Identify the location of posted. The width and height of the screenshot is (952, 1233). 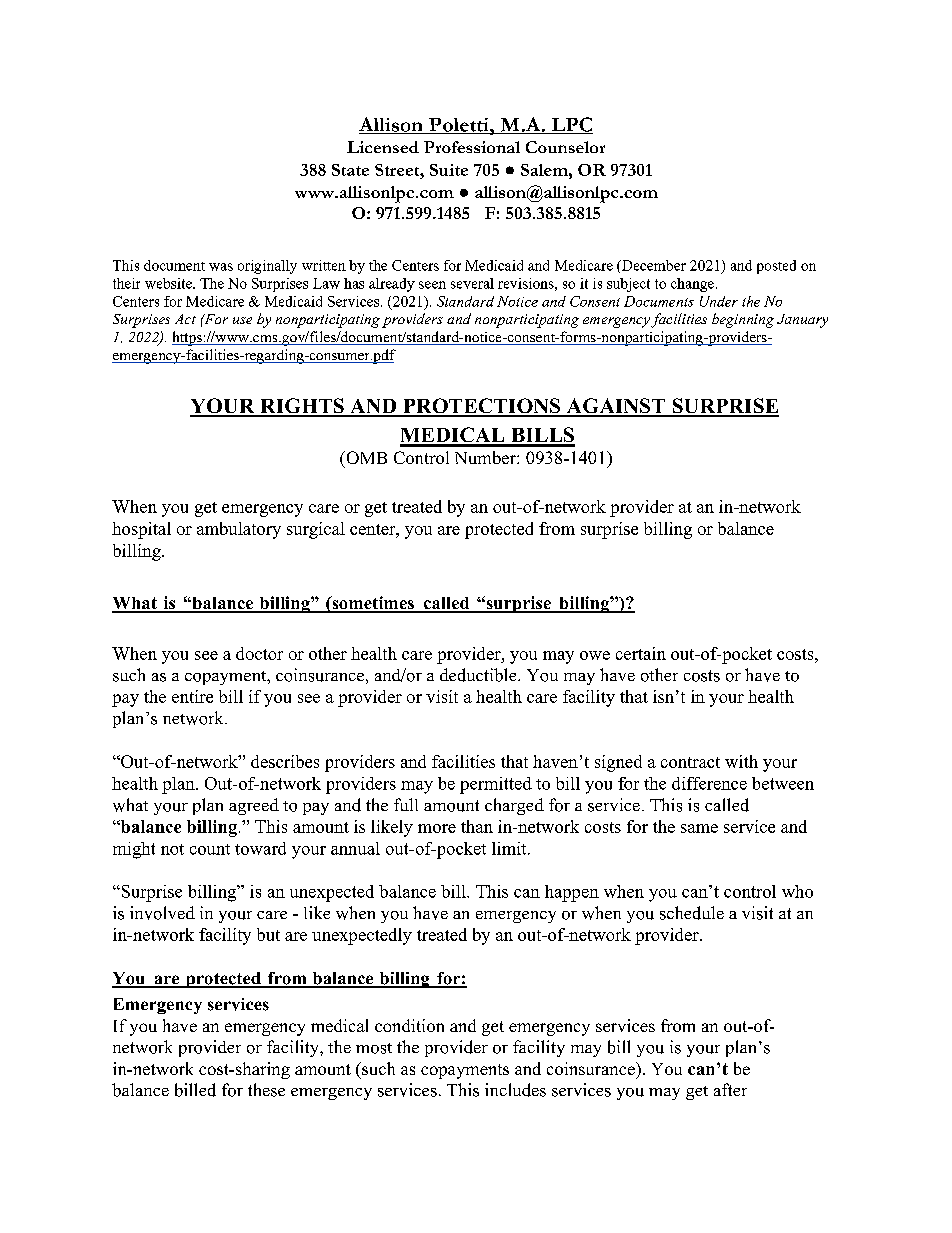
(776, 267).
